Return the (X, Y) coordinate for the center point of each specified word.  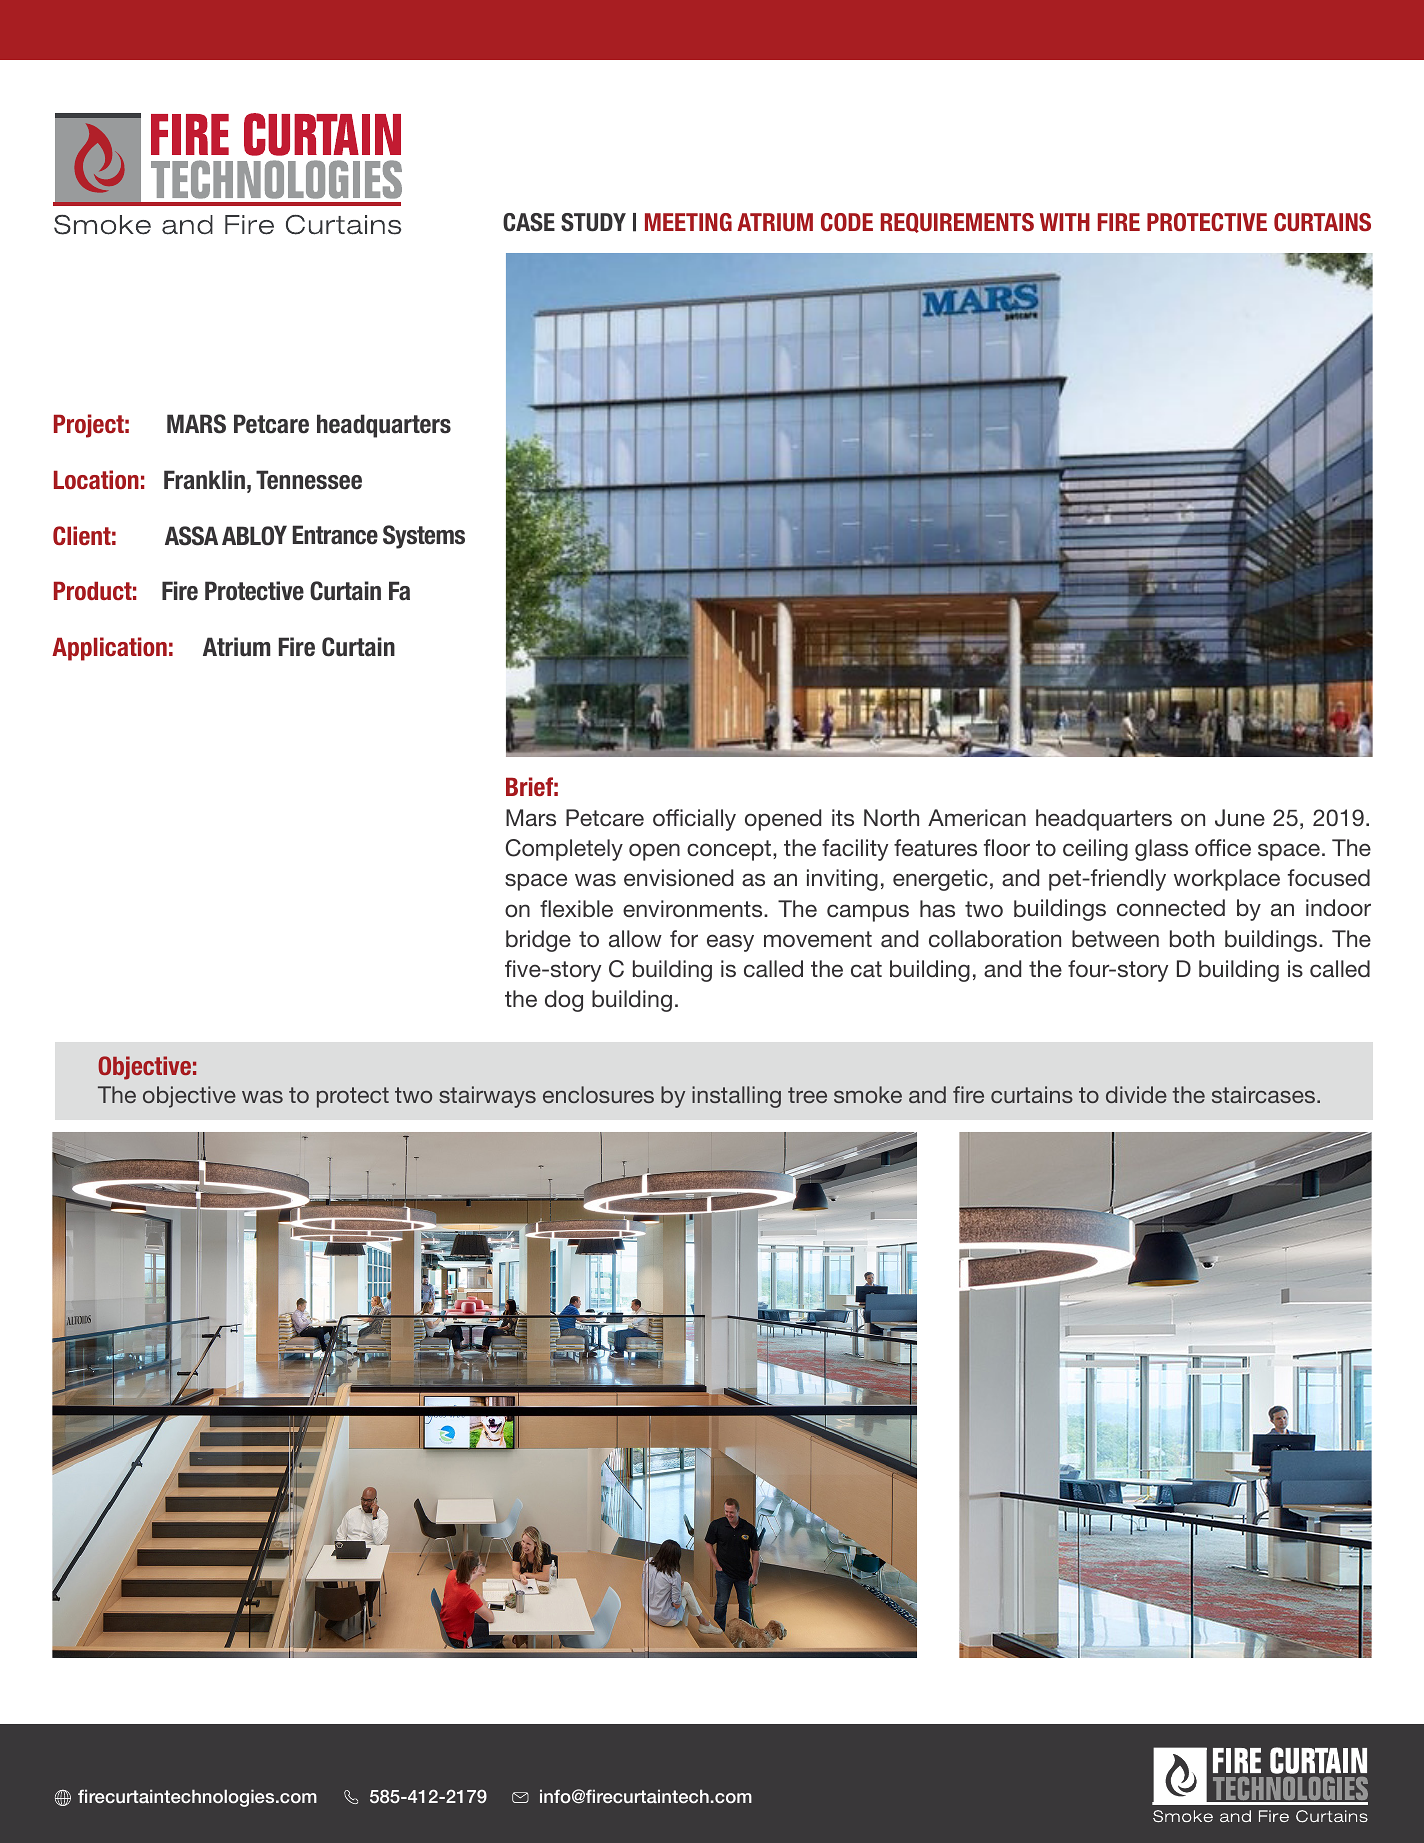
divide (1136, 1094)
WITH (1065, 222)
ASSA (191, 536)
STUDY (593, 222)
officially (694, 820)
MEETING (688, 222)
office (1223, 847)
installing (736, 1097)
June (1240, 818)
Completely (564, 850)
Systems (424, 537)
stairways (487, 1097)
